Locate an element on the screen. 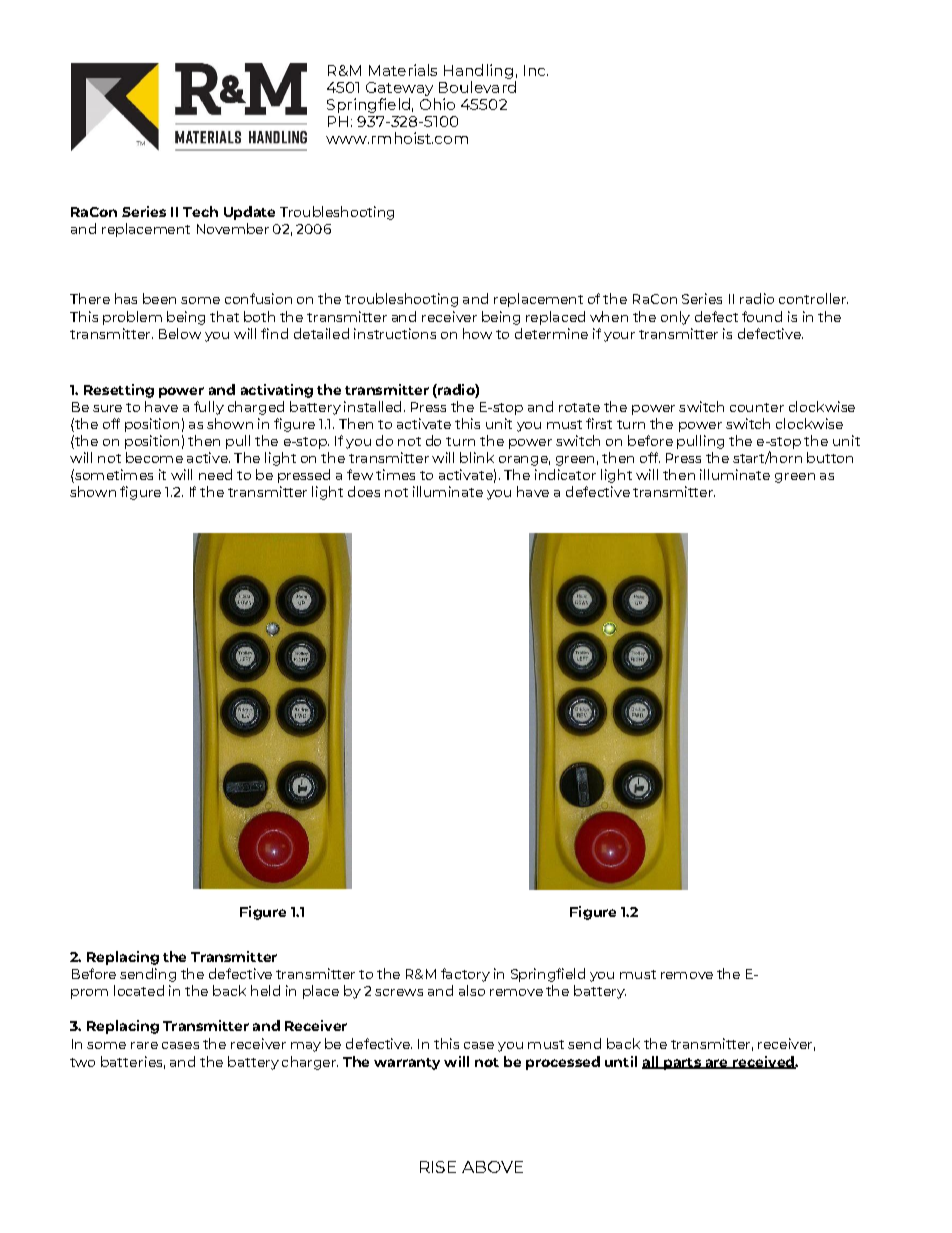 Image resolution: width=952 pixels, height=1233 pixels. rare is located at coordinates (144, 1045).
